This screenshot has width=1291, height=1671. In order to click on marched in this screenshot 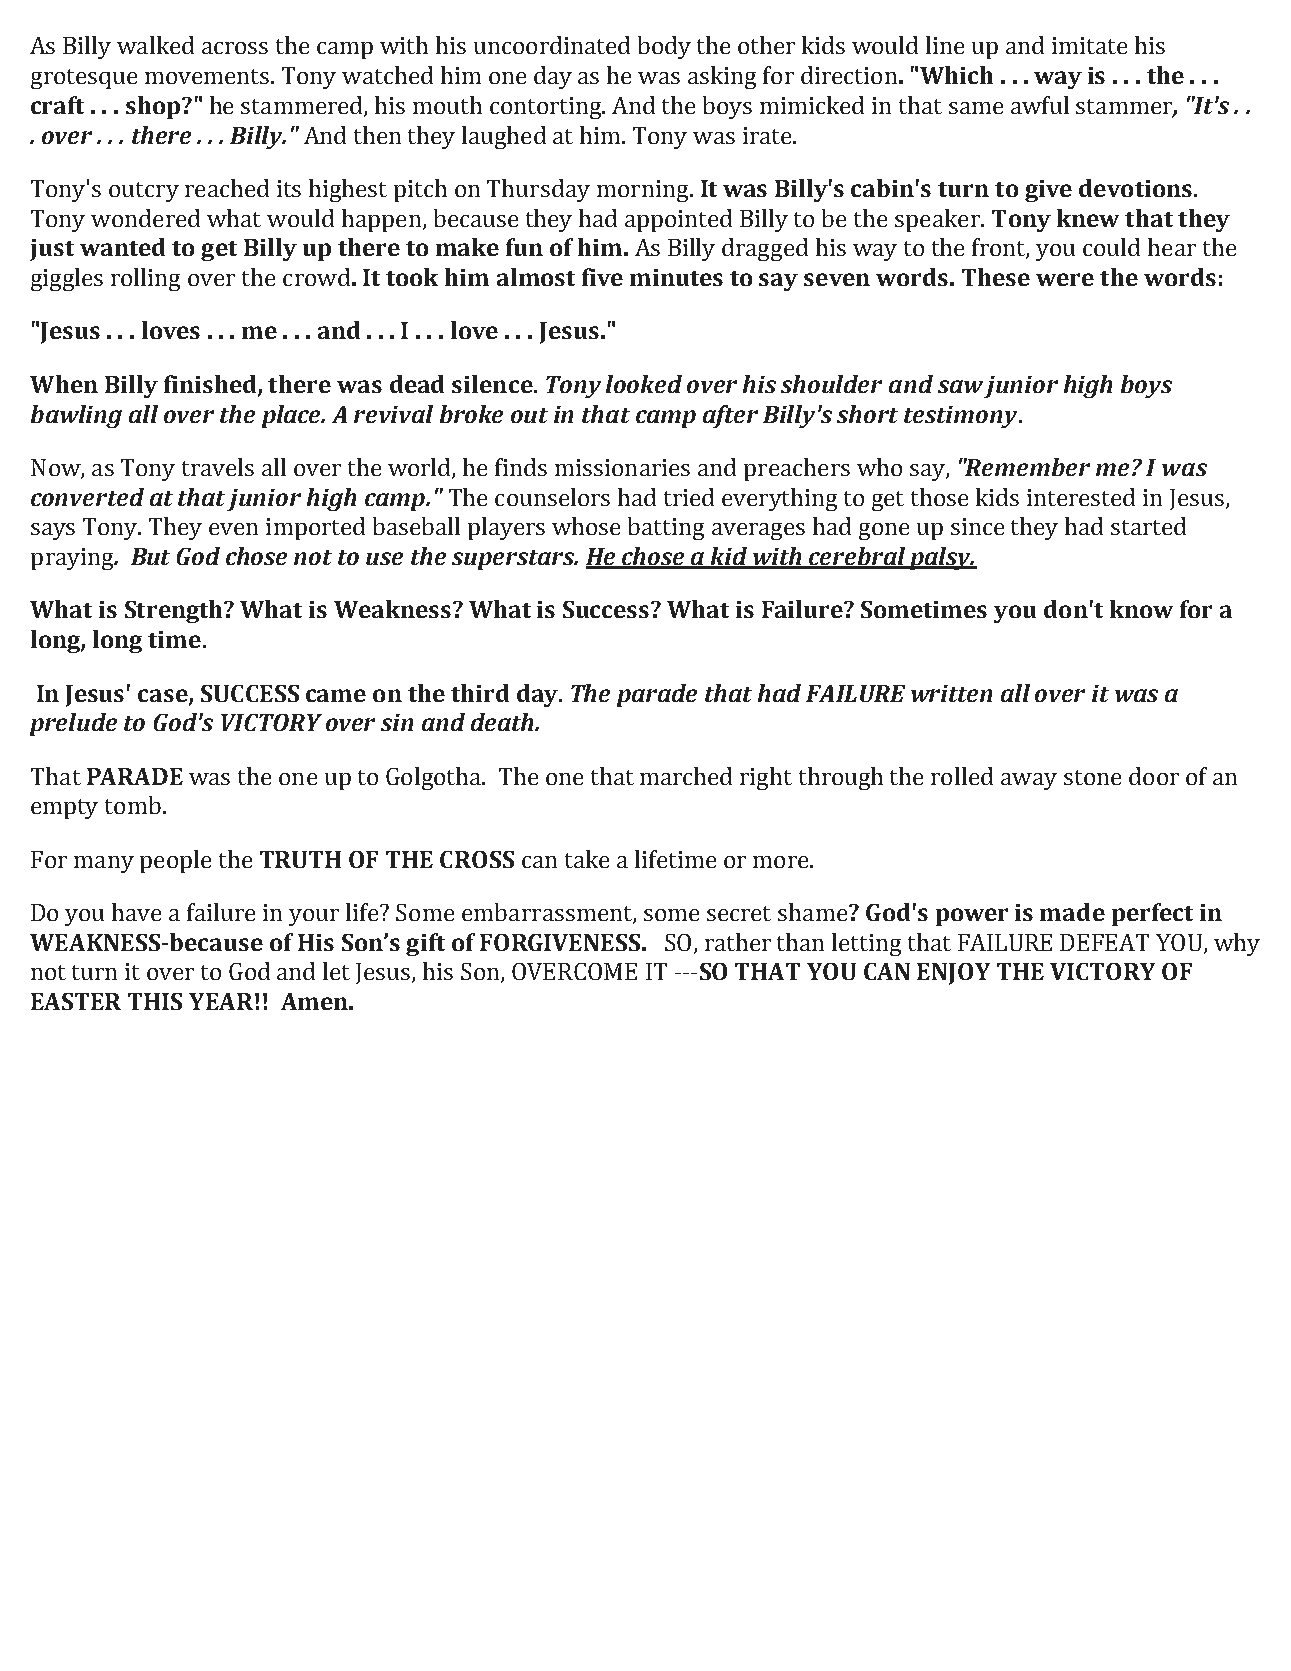, I will do `click(686, 776)`.
